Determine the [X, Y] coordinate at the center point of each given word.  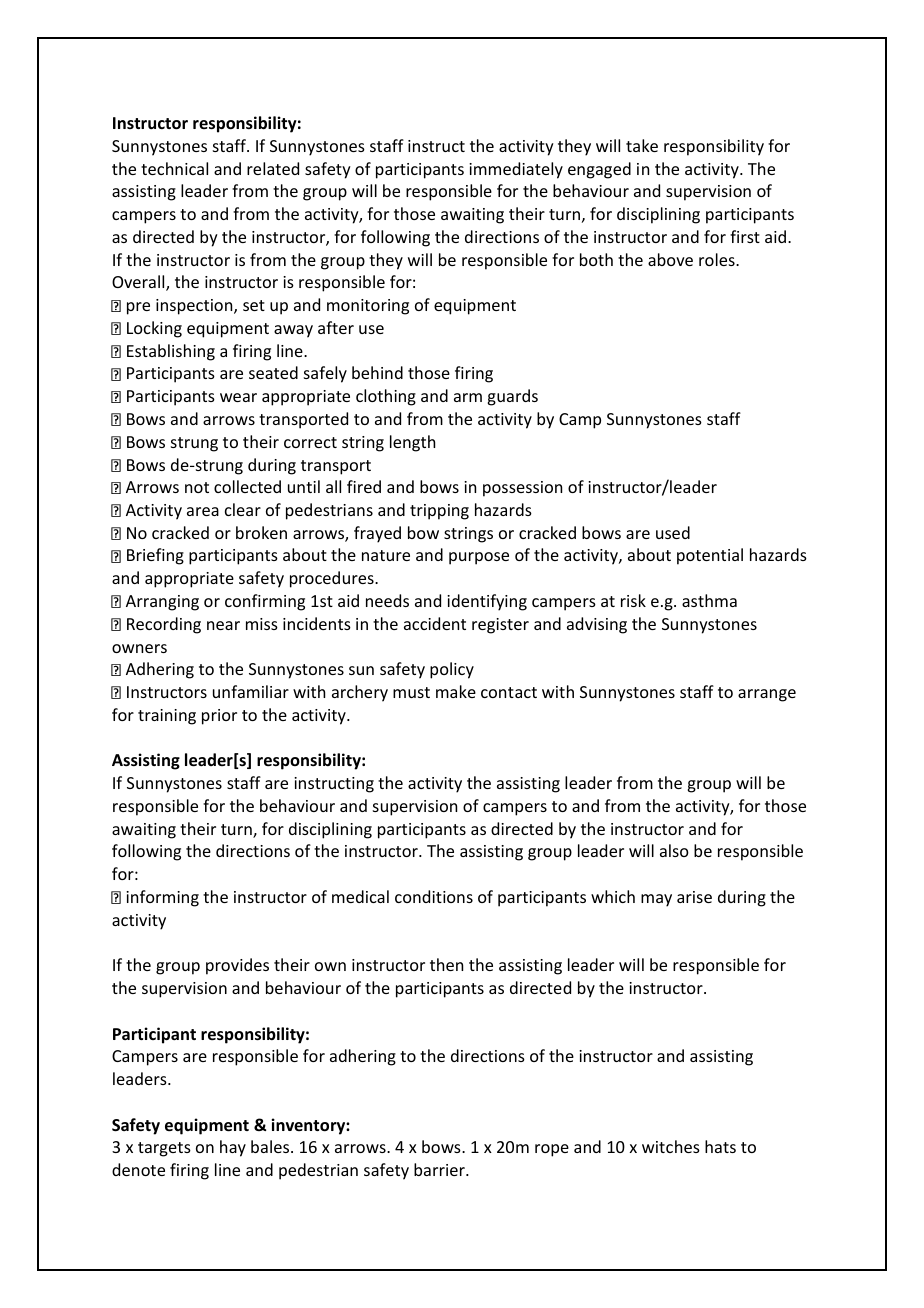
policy [452, 670]
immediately [516, 170]
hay [233, 1148]
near [223, 625]
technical [174, 168]
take [642, 145]
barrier [440, 1169]
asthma [709, 600]
